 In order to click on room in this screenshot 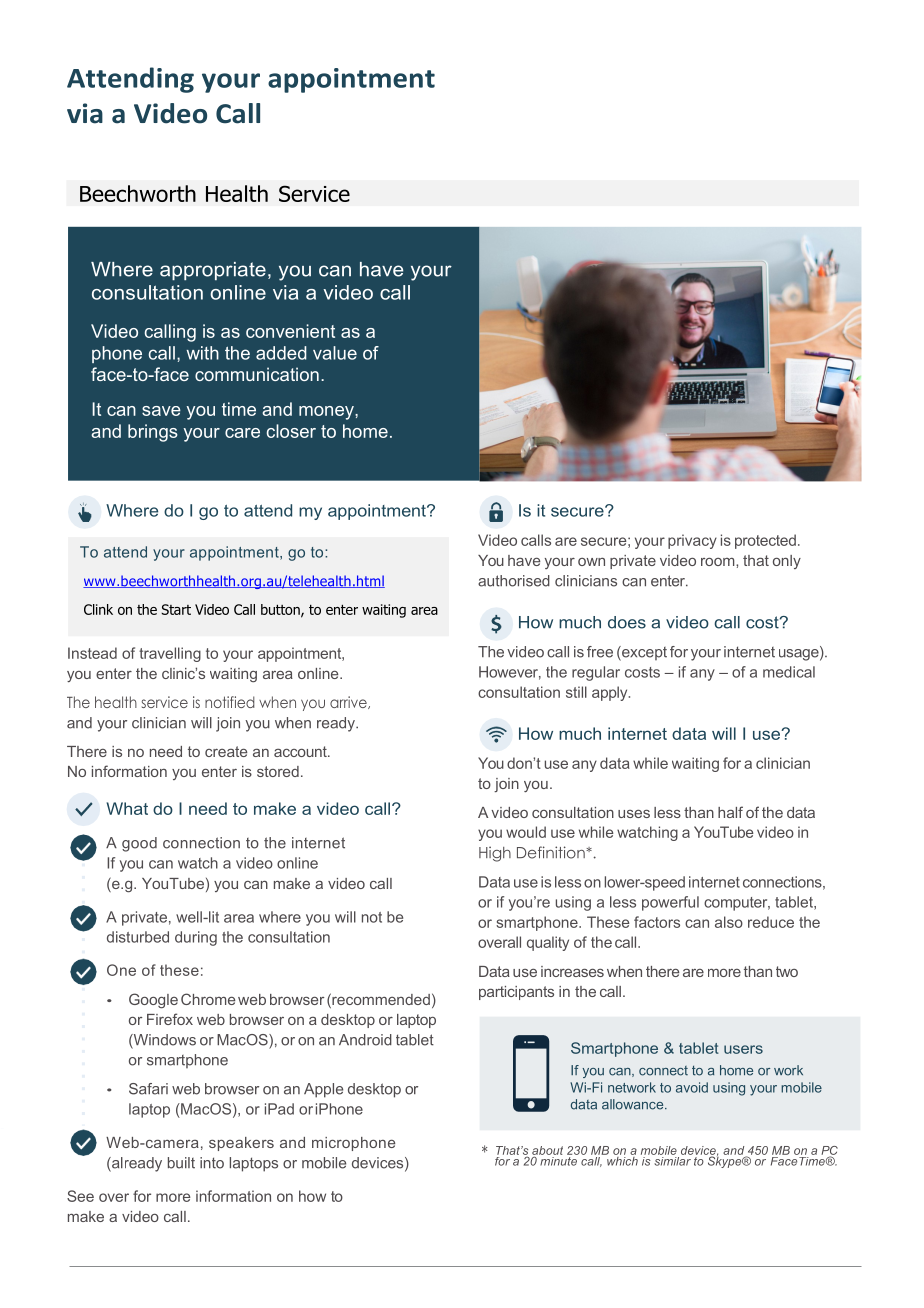, I will do `click(719, 562)`.
